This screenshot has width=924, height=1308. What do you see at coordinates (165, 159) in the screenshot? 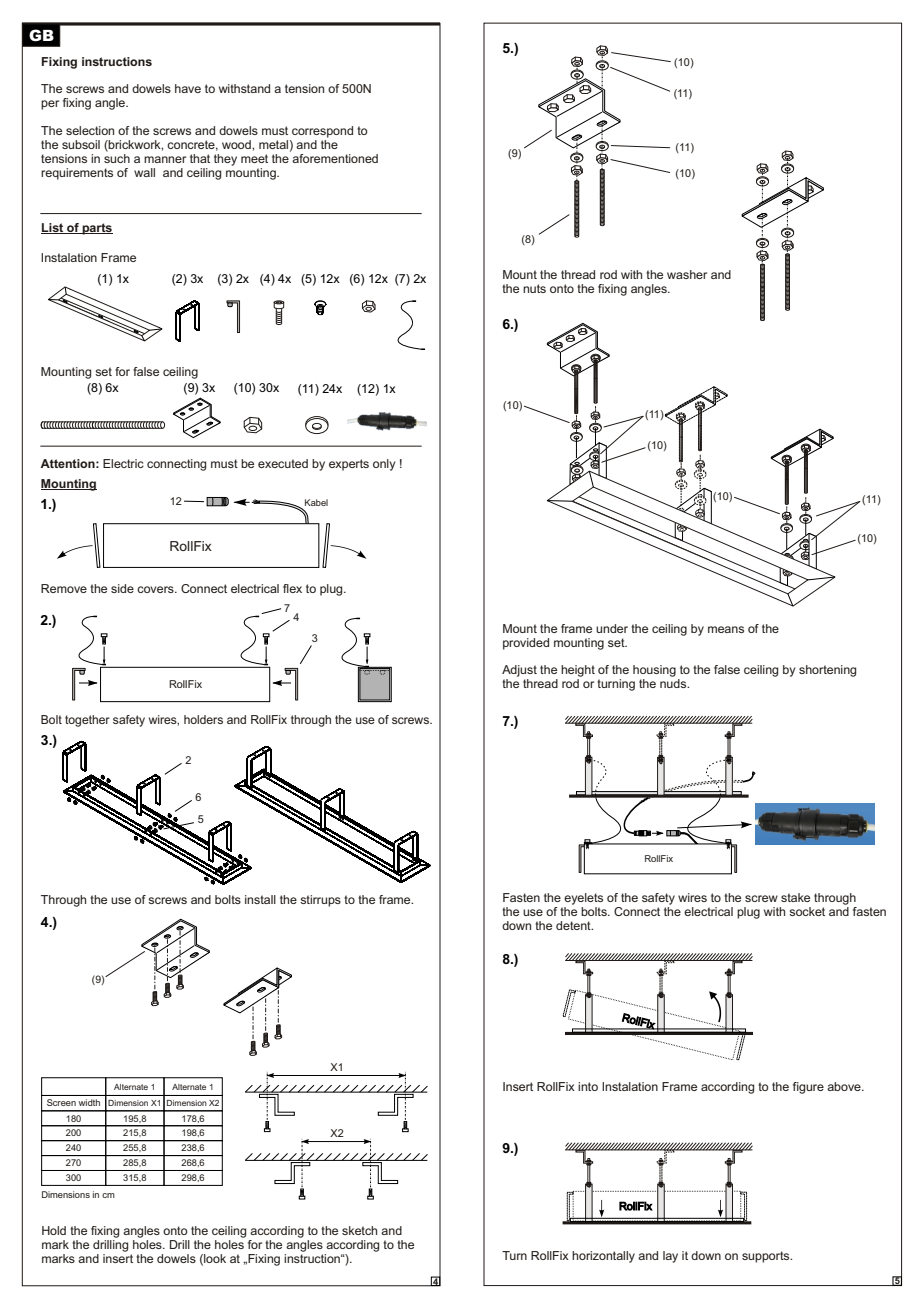
I see `manner` at bounding box center [165, 159].
